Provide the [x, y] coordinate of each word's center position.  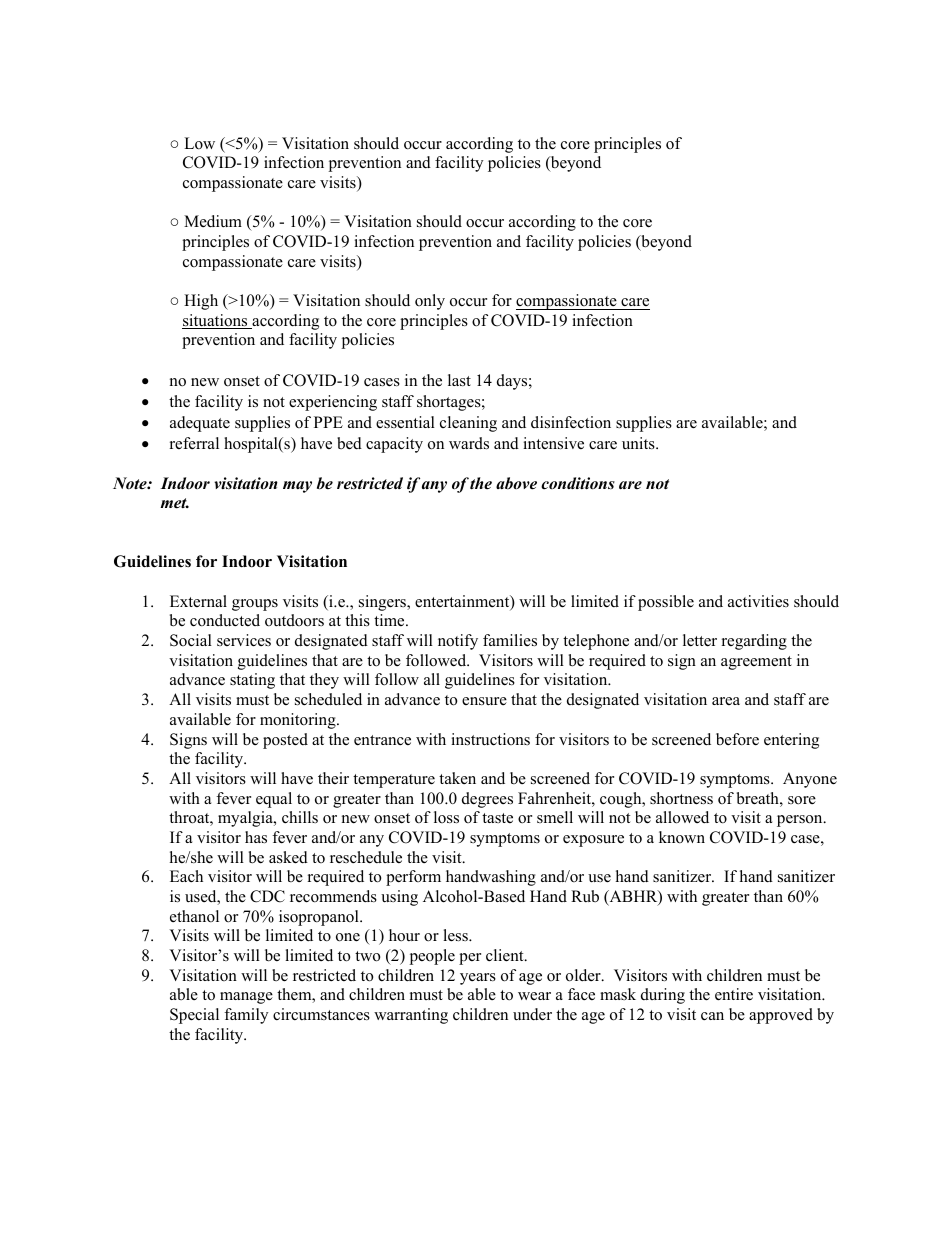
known [682, 837]
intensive [553, 443]
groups [255, 605]
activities [758, 601]
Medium [213, 221]
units [639, 443]
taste [497, 818]
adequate [200, 424]
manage [246, 998]
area [726, 701]
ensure [484, 701]
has [256, 837]
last [459, 380]
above [516, 483]
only [430, 302]
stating [252, 681]
